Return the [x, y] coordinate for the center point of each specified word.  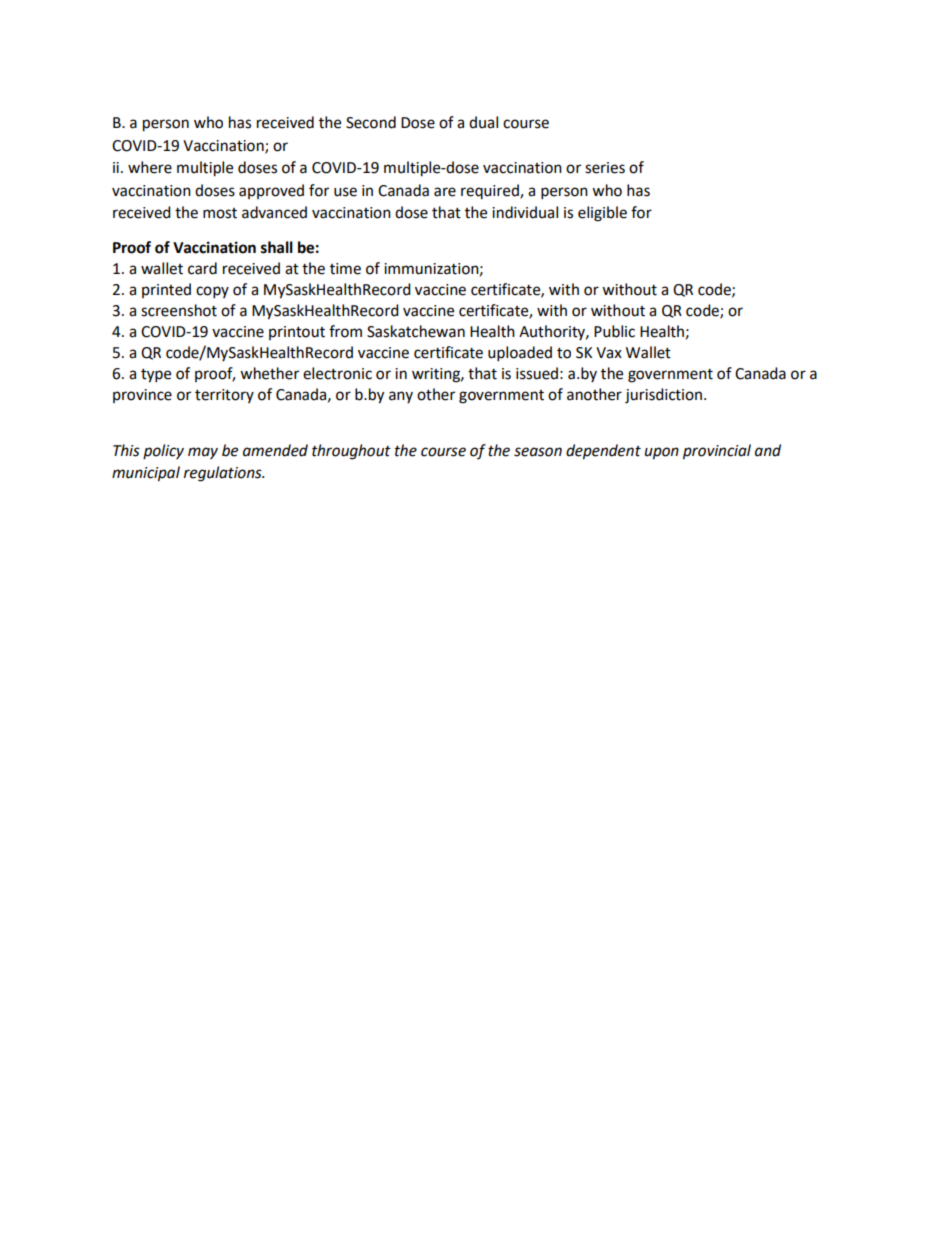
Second [371, 122]
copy [212, 292]
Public [614, 331]
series [605, 168]
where [150, 167]
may [203, 453]
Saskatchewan [416, 331]
